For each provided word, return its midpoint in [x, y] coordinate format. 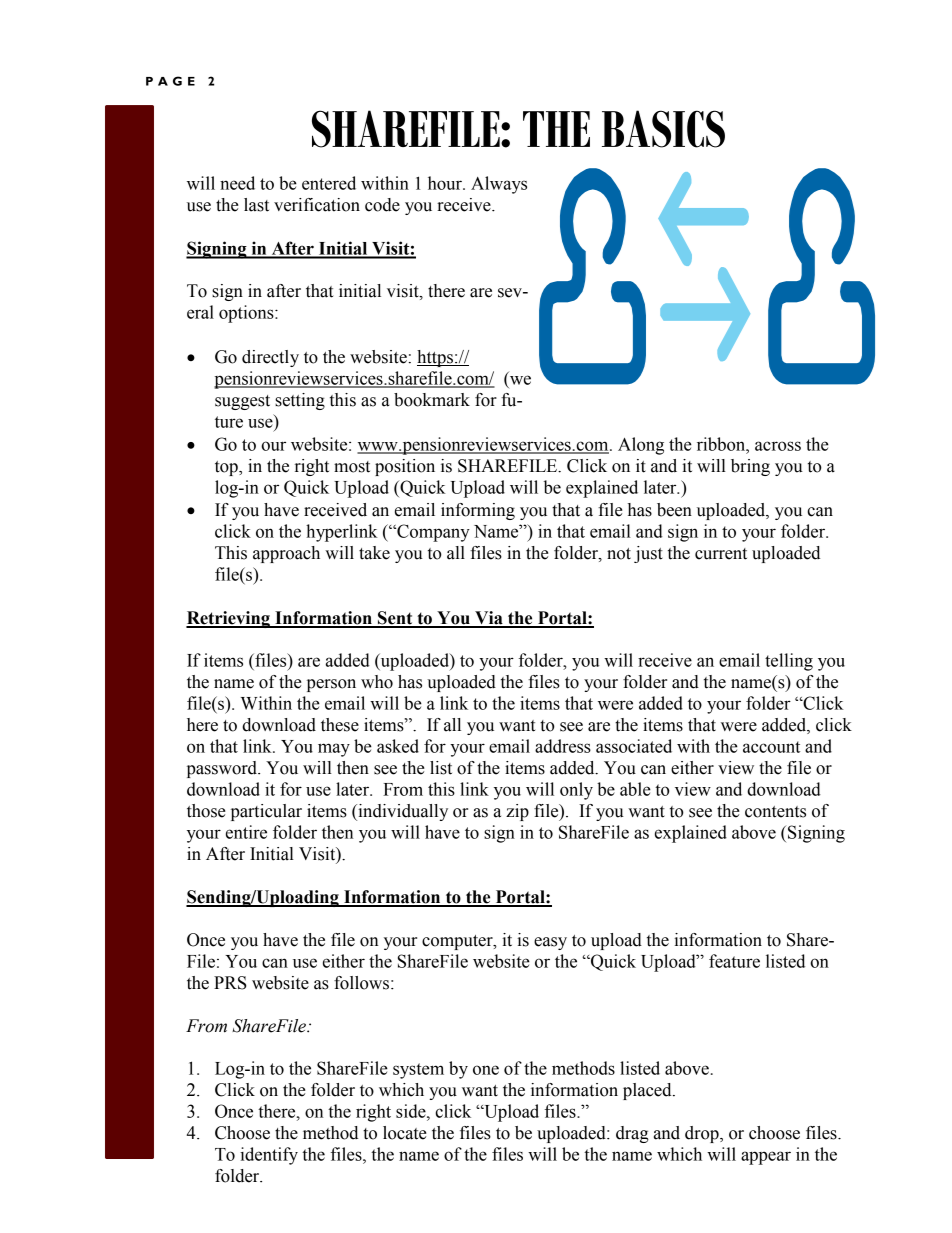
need [237, 183]
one [486, 1070]
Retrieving [229, 619]
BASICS [663, 129]
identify [269, 1156]
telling [789, 662]
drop [703, 1134]
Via [489, 619]
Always [499, 185]
